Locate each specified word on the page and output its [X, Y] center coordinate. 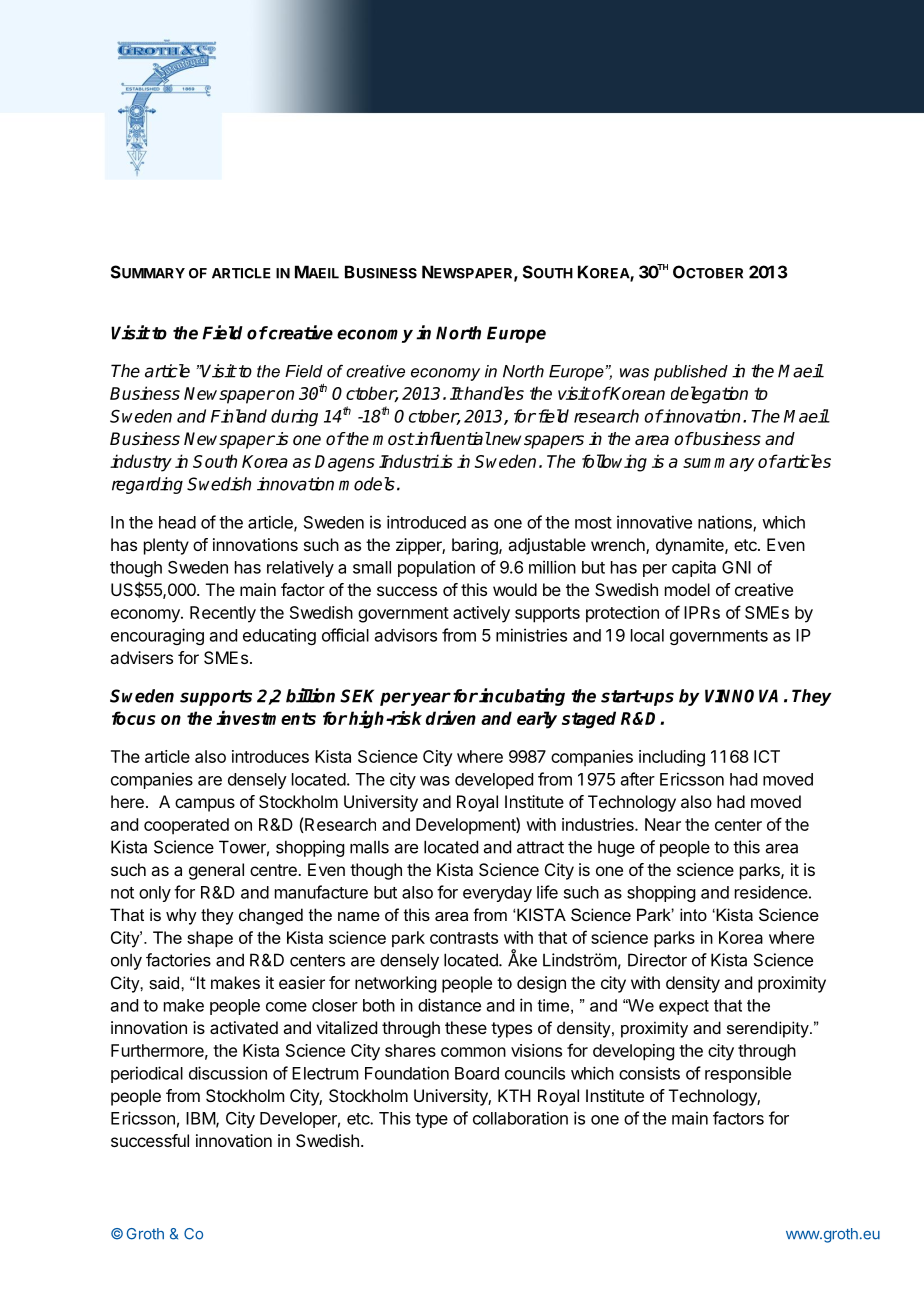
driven [451, 717]
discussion [228, 1073]
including [672, 758]
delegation [709, 395]
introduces [270, 756]
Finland [239, 416]
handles [493, 393]
